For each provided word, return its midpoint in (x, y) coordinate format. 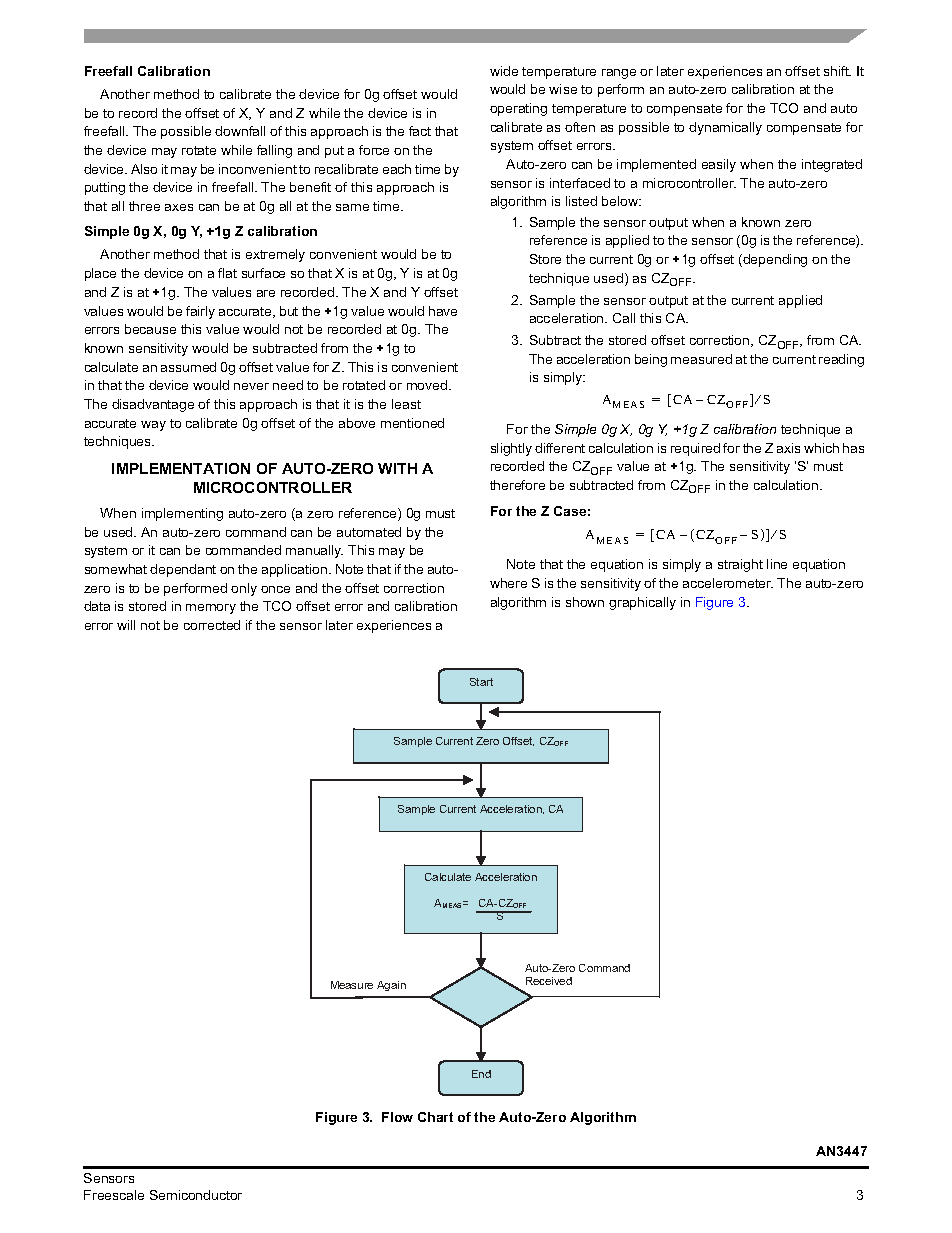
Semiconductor (196, 1195)
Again (391, 986)
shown (585, 602)
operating (518, 109)
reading (841, 360)
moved (428, 385)
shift (837, 71)
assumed (188, 367)
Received (549, 981)
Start (481, 682)
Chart (435, 1117)
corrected (212, 625)
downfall (240, 131)
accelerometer (728, 583)
